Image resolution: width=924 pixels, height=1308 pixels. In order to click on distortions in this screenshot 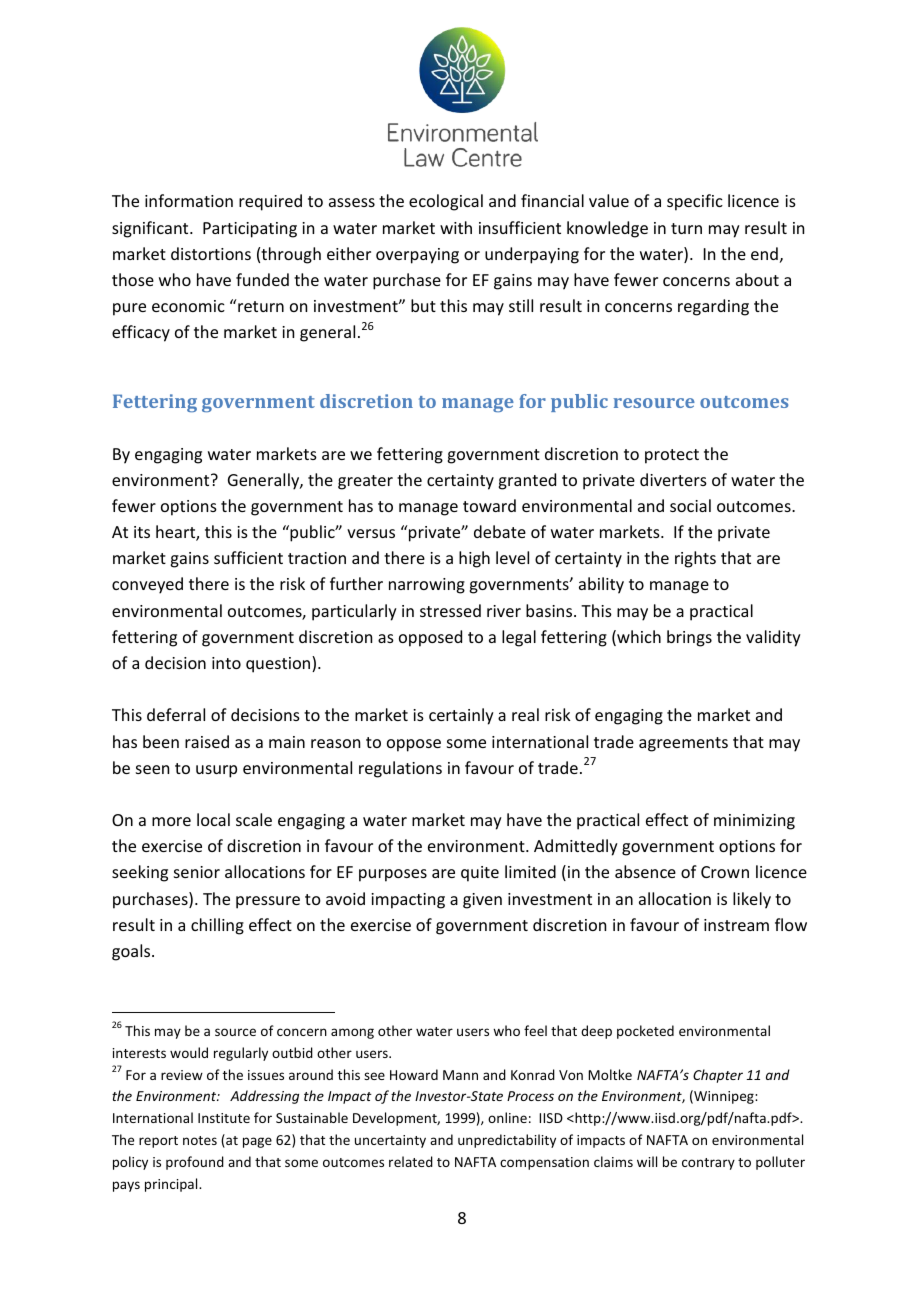, I will do `click(211, 253)`.
